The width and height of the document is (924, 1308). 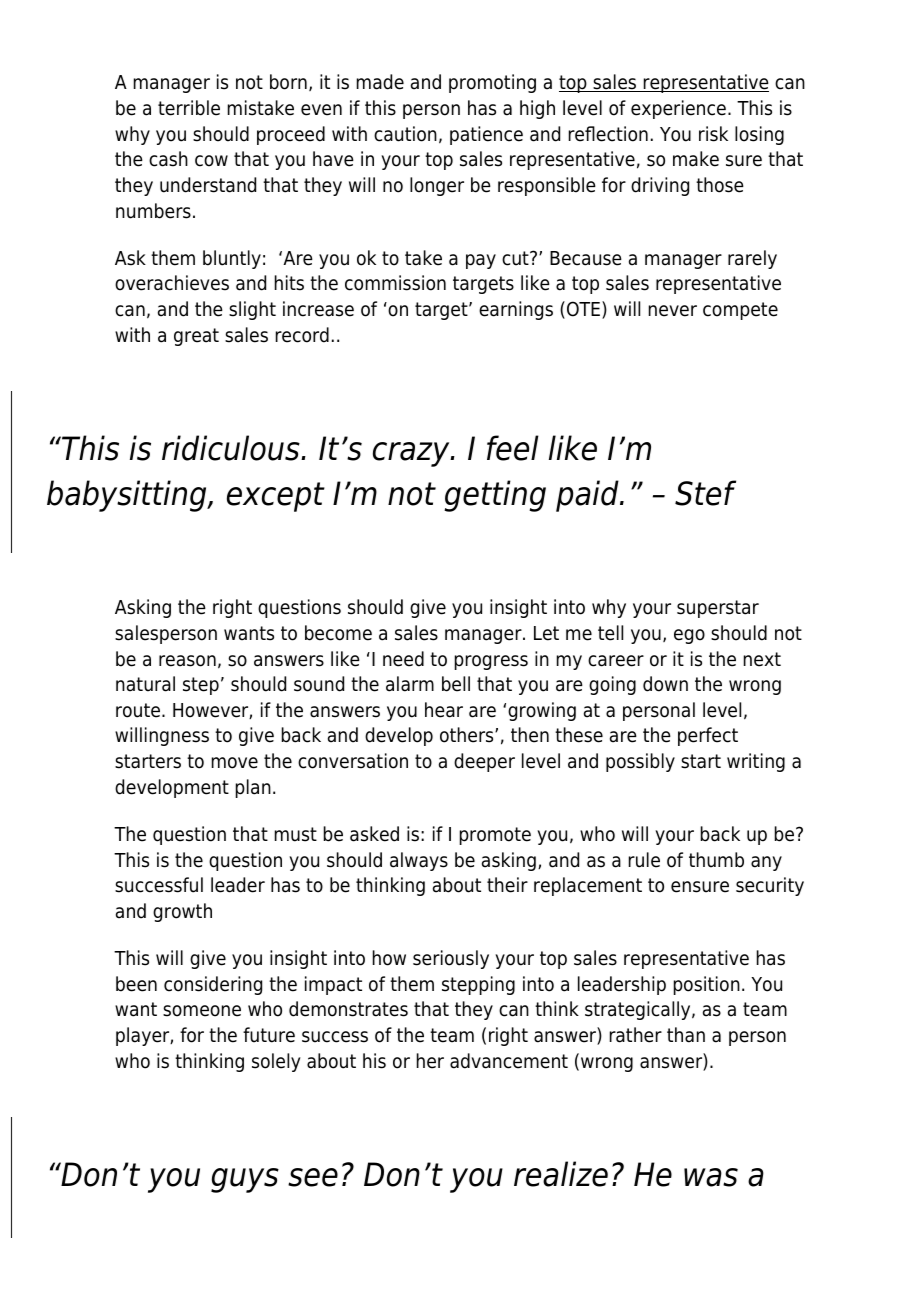 What do you see at coordinates (245, 1180) in the document?
I see `guys` at bounding box center [245, 1180].
